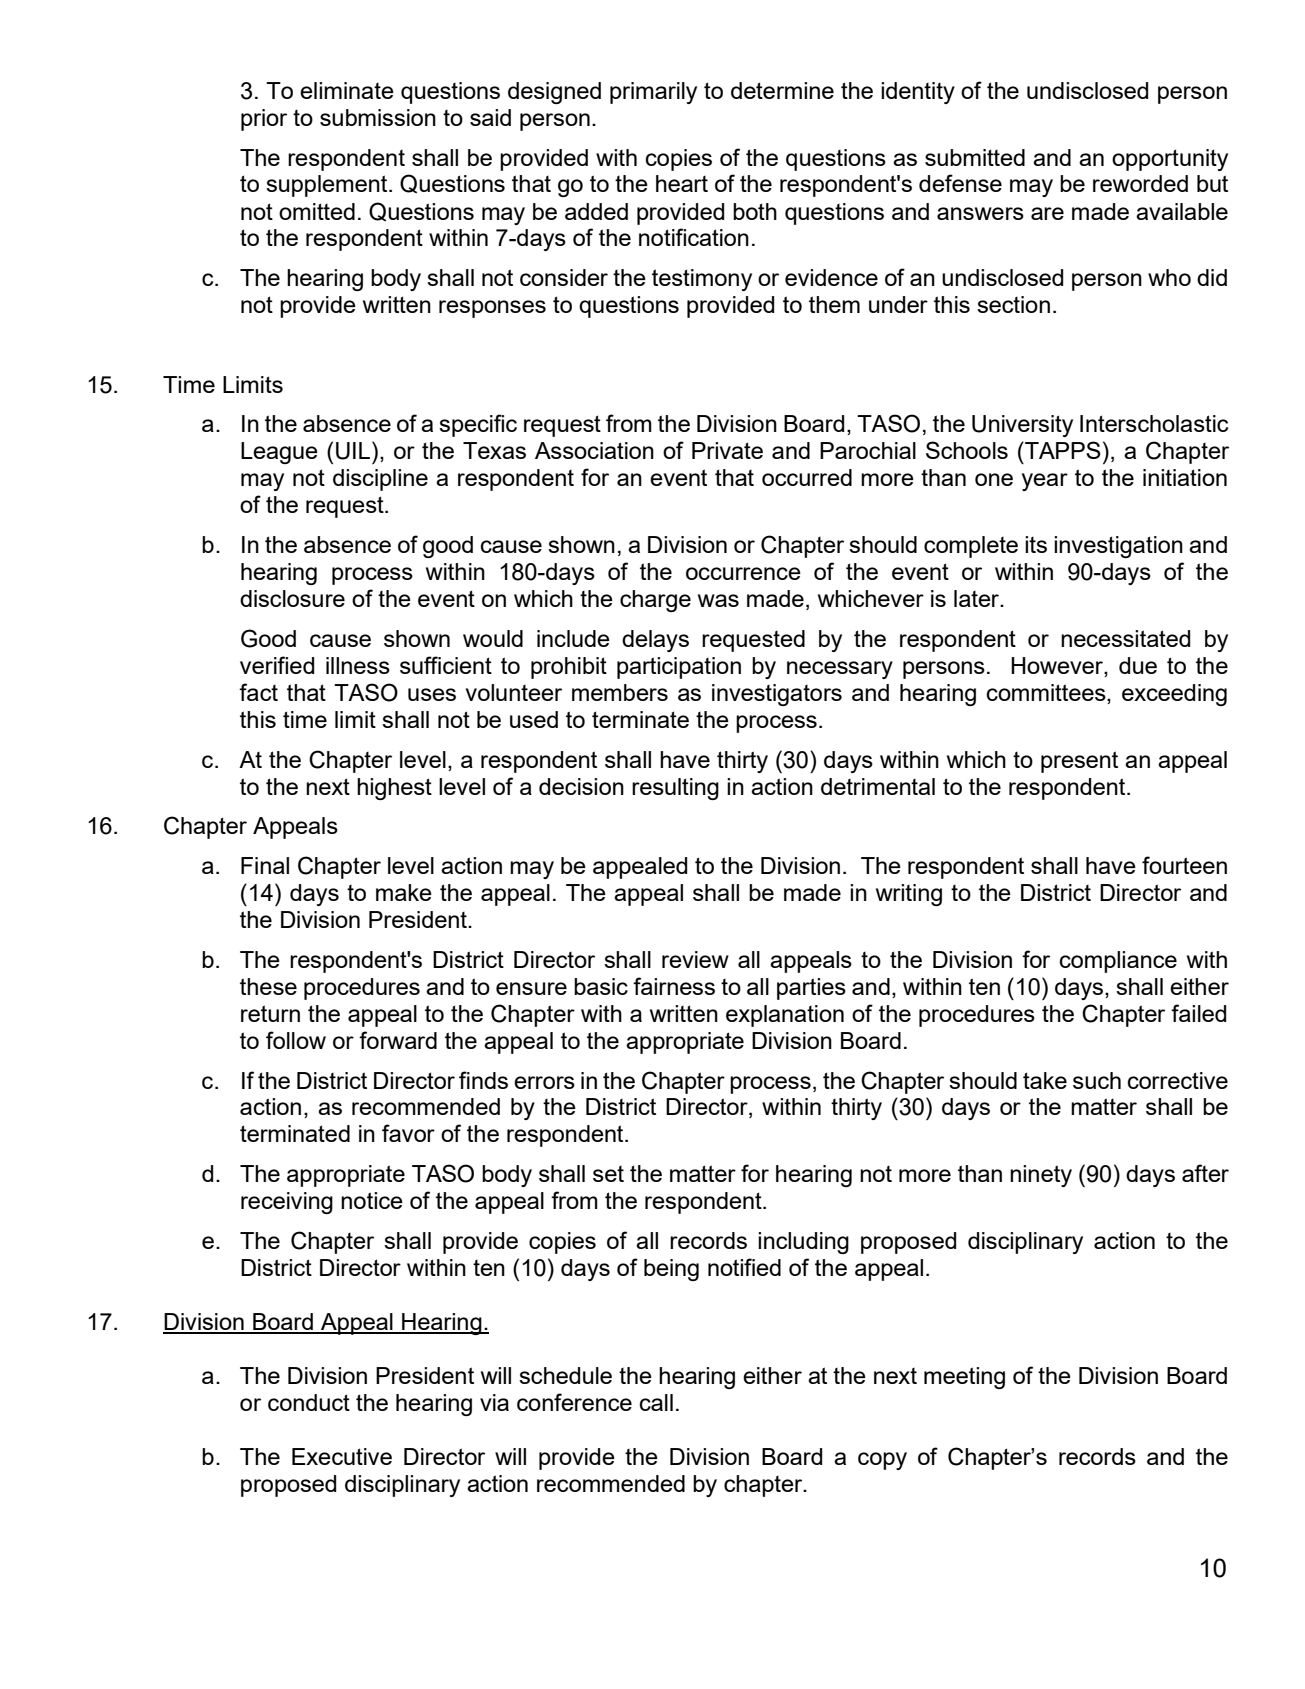 The image size is (1305, 1689). What do you see at coordinates (782, 90) in the document?
I see `determine` at bounding box center [782, 90].
